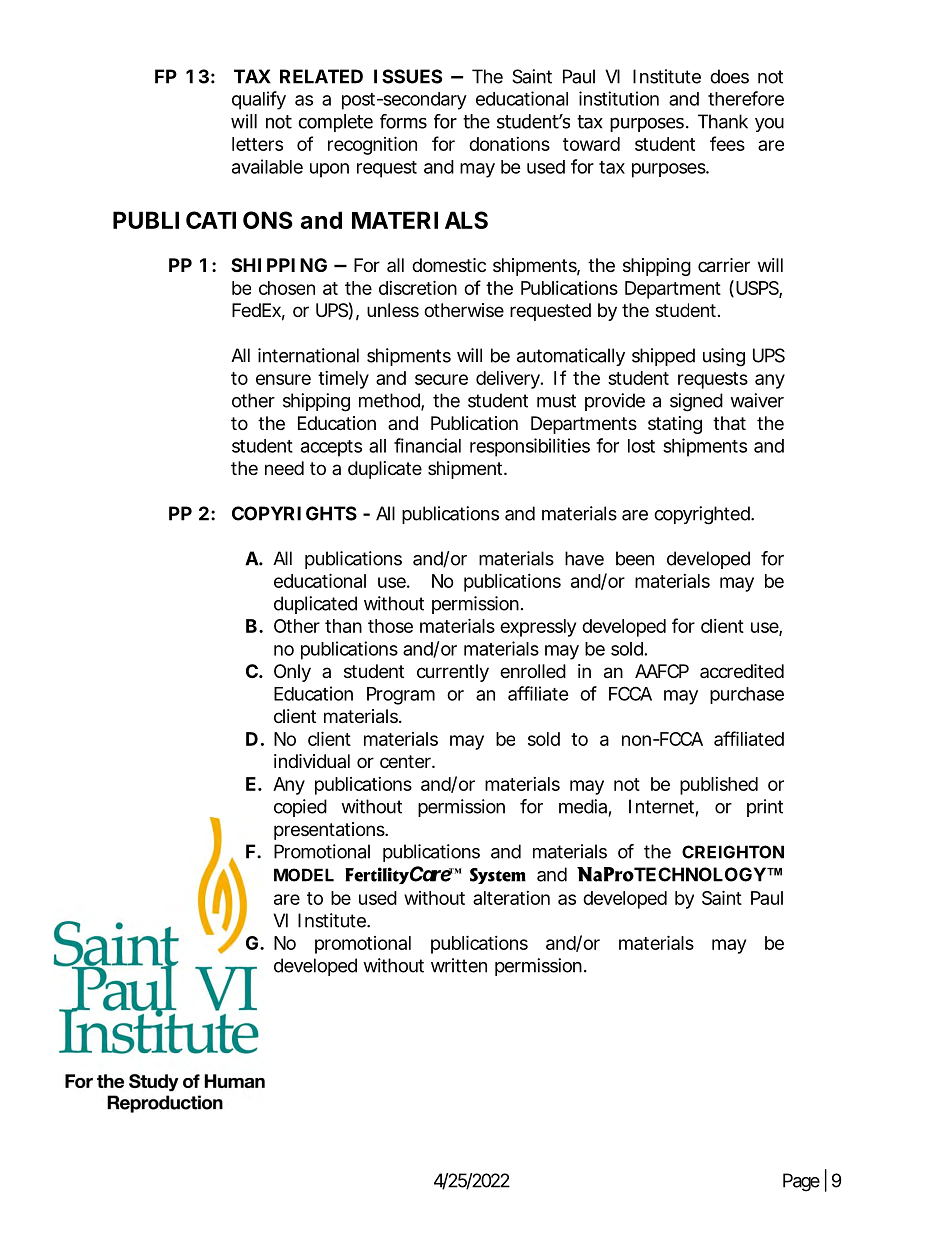 Image resolution: width=952 pixels, height=1233 pixels. I want to click on using, so click(724, 357).
